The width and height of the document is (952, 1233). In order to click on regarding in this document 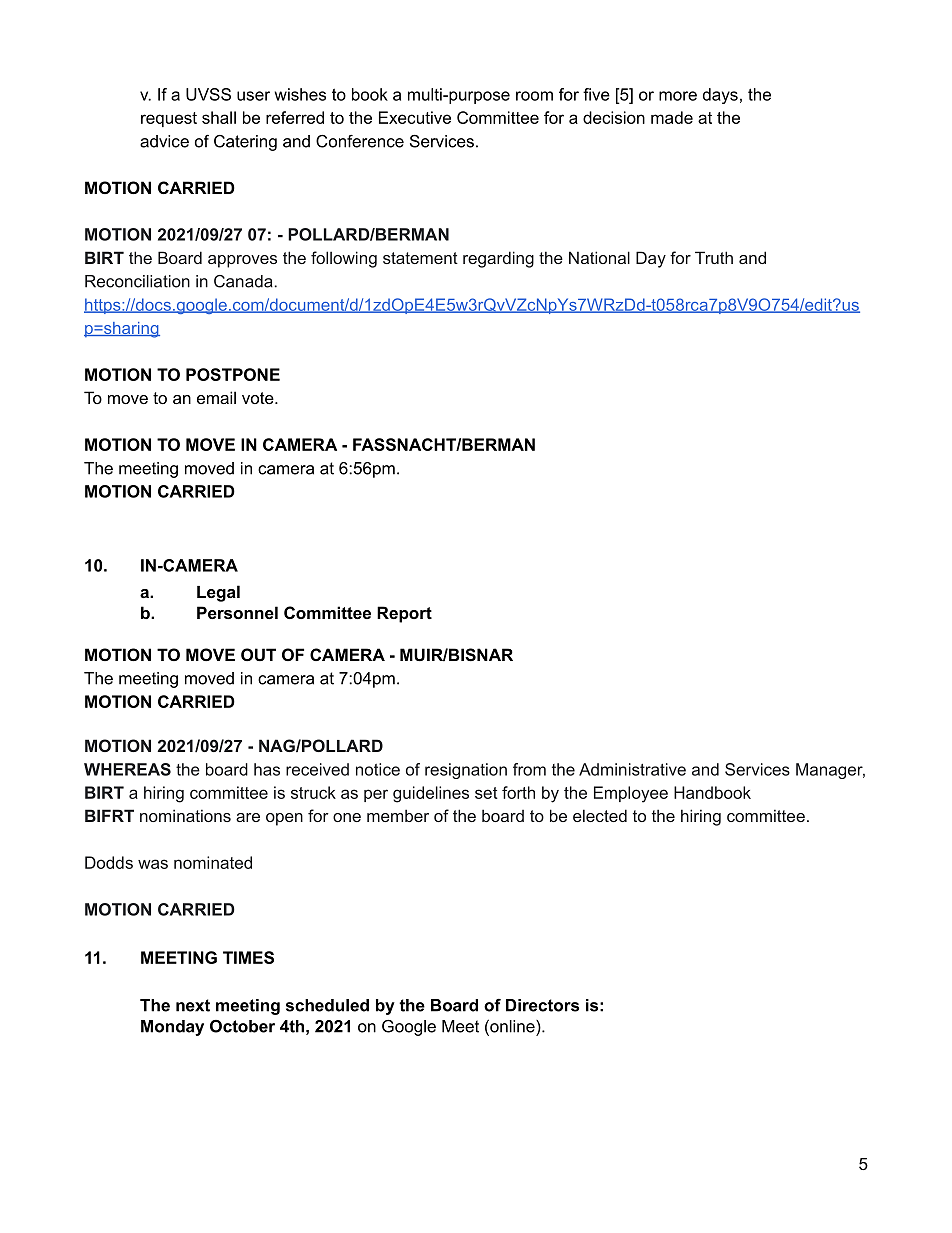, I will do `click(498, 259)`.
